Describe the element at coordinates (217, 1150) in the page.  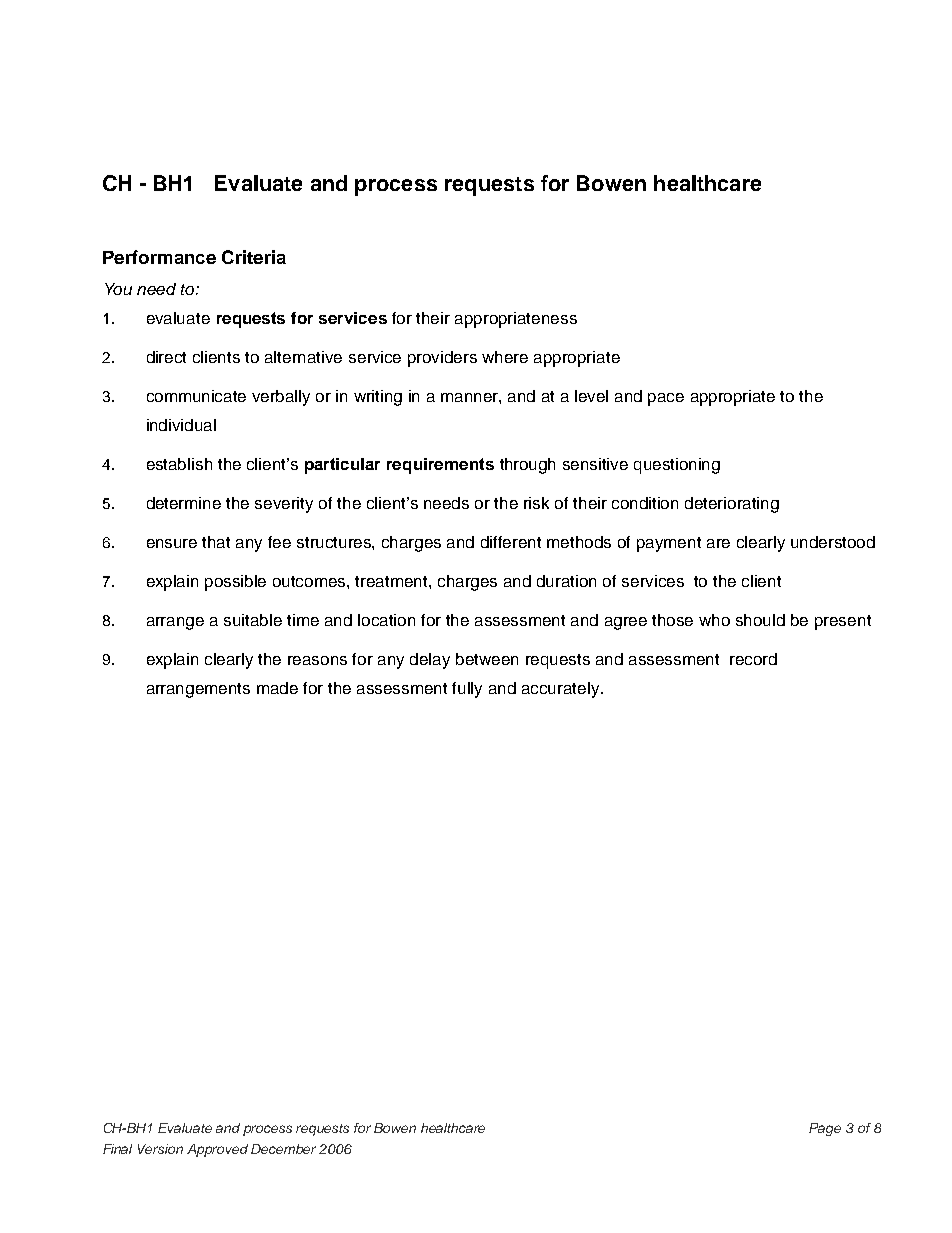
I see `Approved` at that location.
